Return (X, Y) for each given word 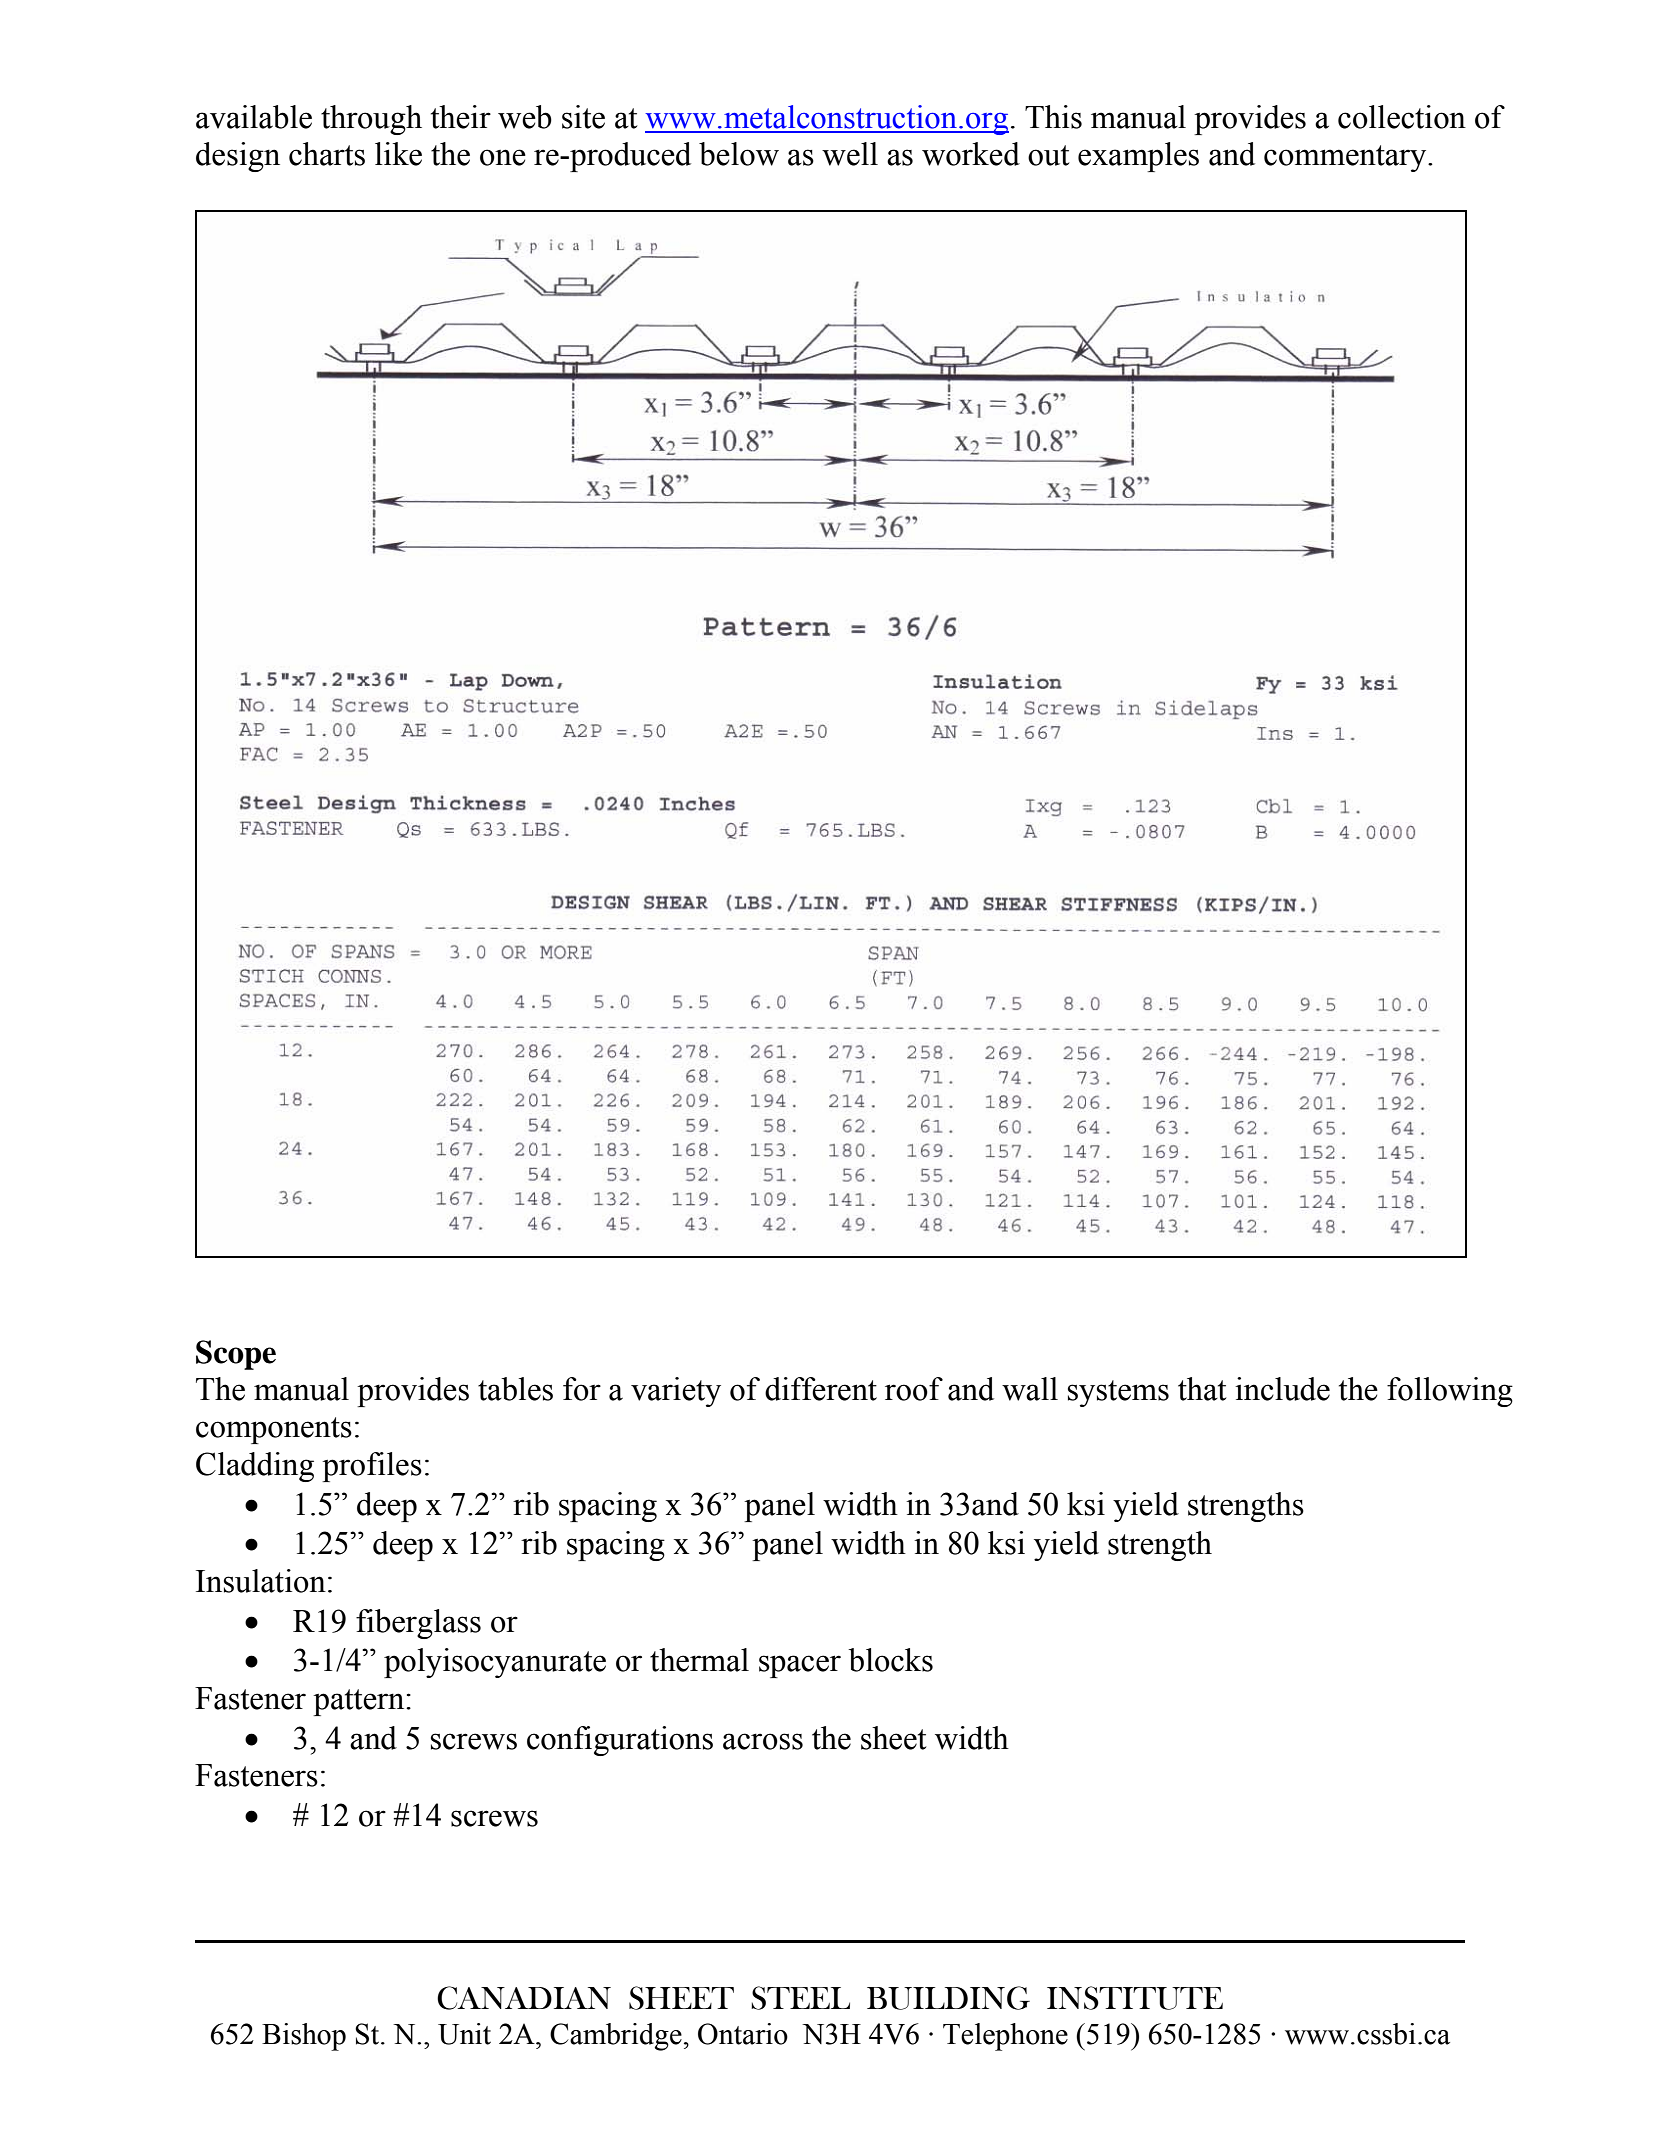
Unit (464, 2034)
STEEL (800, 1998)
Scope (236, 1355)
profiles (372, 1467)
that (1202, 1389)
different (821, 1389)
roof (914, 1389)
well (850, 154)
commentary (1346, 158)
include (1282, 1389)
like (398, 154)
